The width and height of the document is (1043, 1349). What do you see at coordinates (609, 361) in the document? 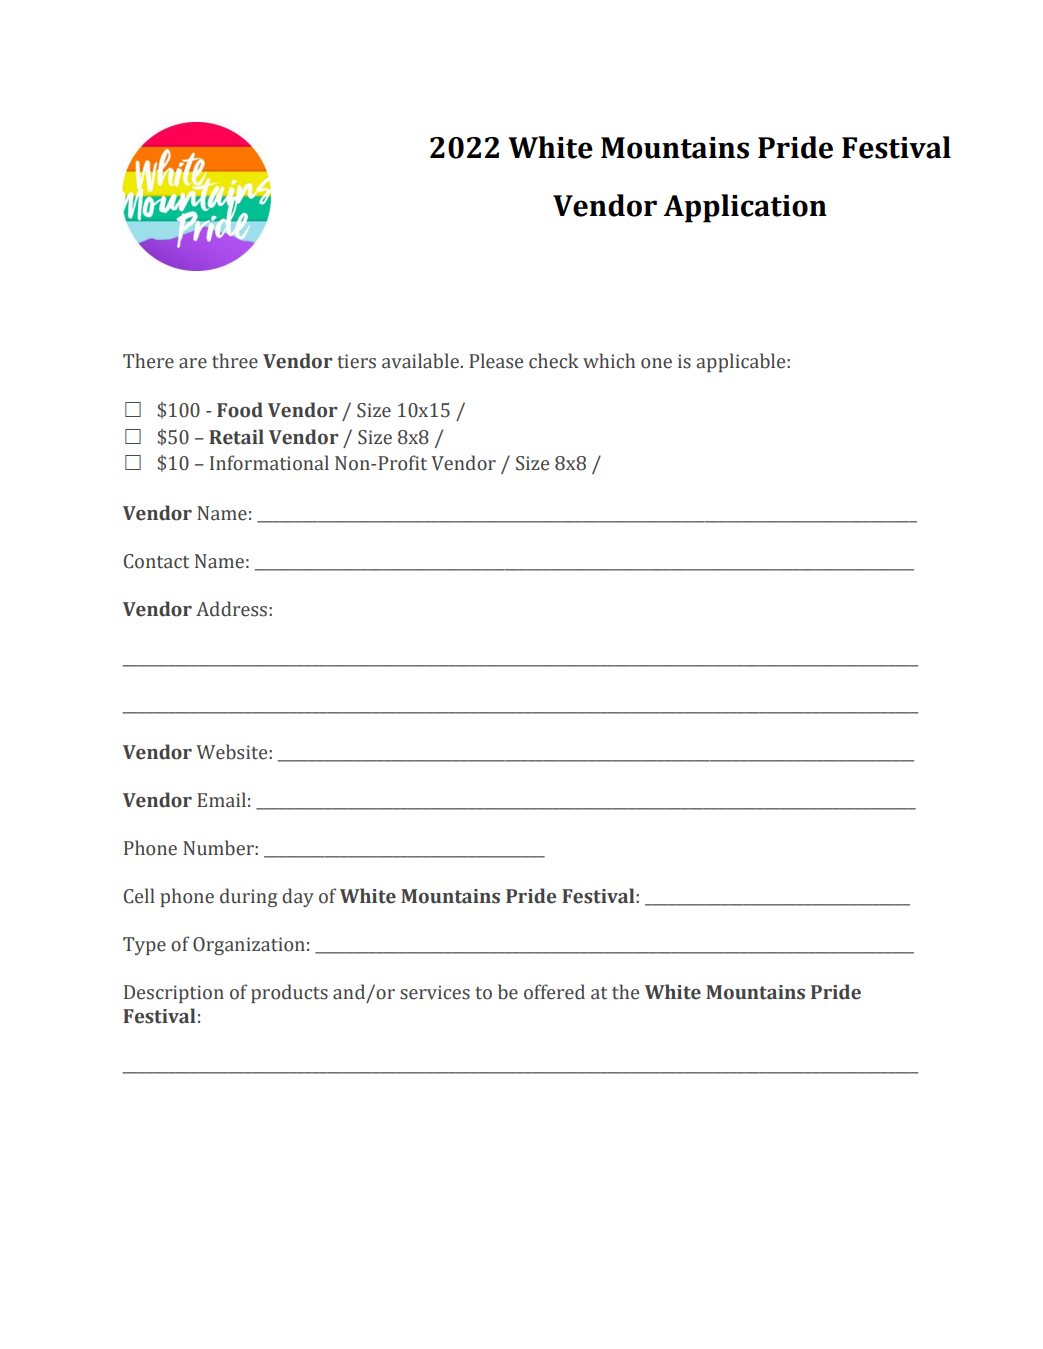
I see `which` at bounding box center [609, 361].
